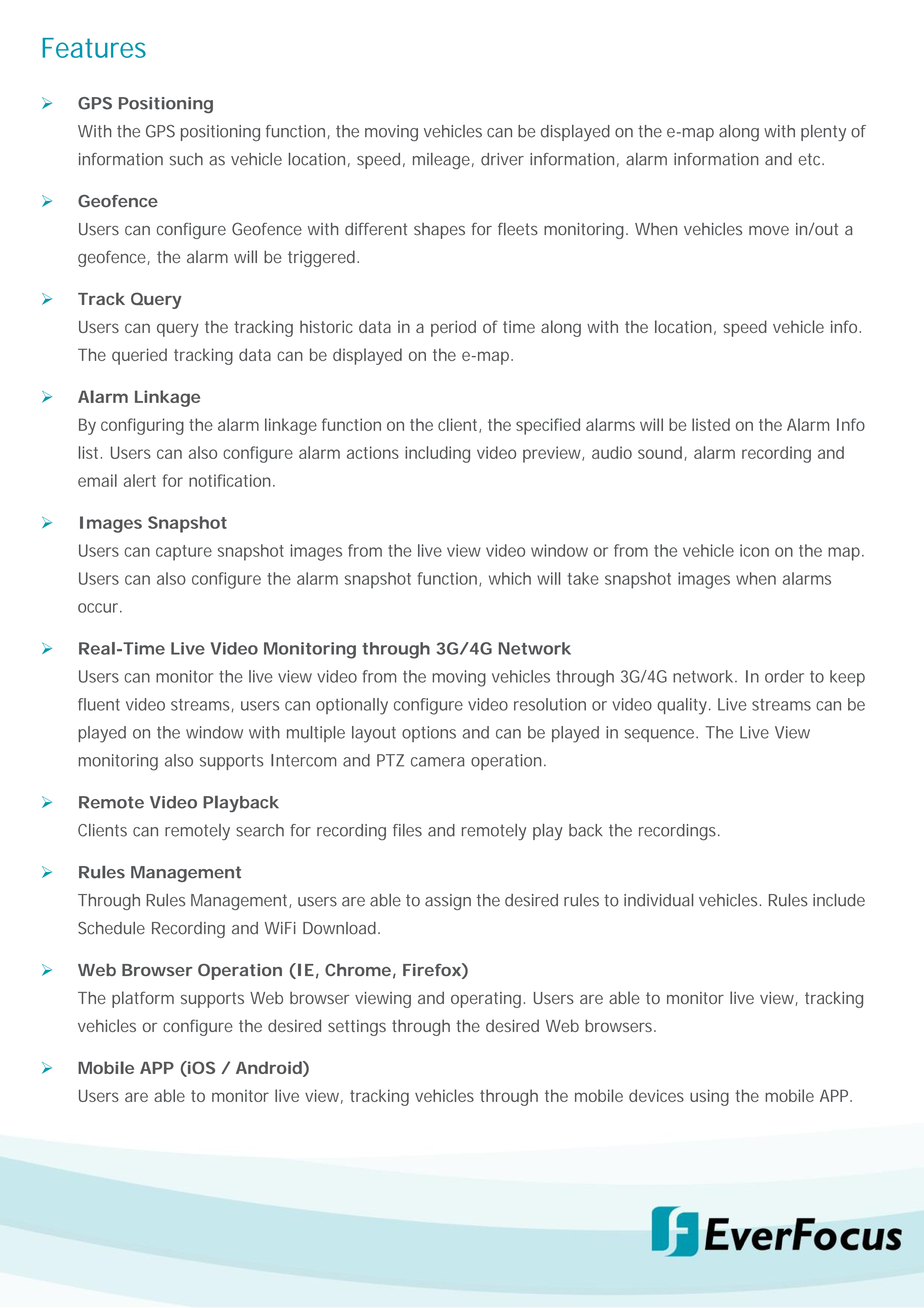 The image size is (924, 1308). I want to click on Features, so click(94, 48).
